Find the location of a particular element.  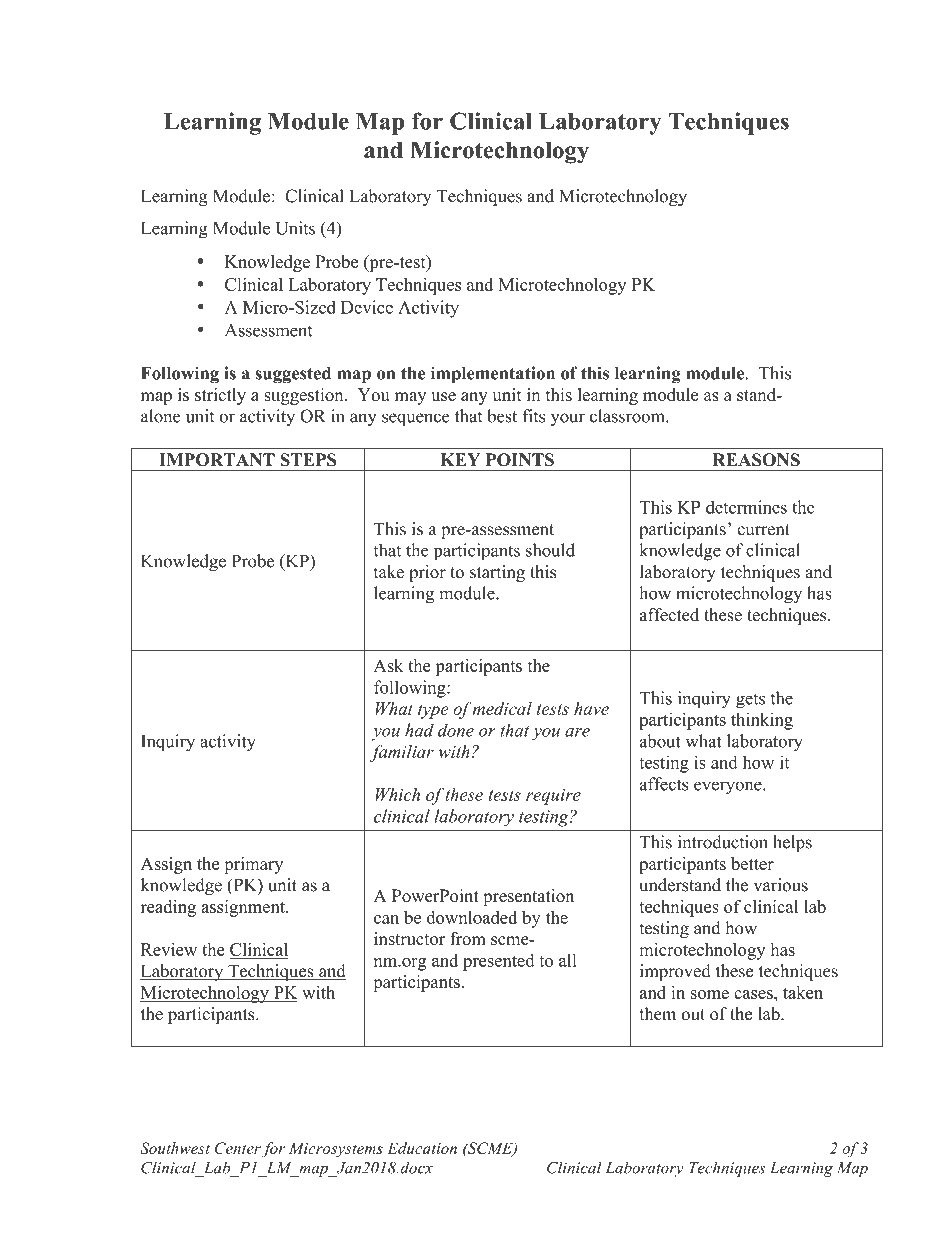

starting is located at coordinates (497, 573).
